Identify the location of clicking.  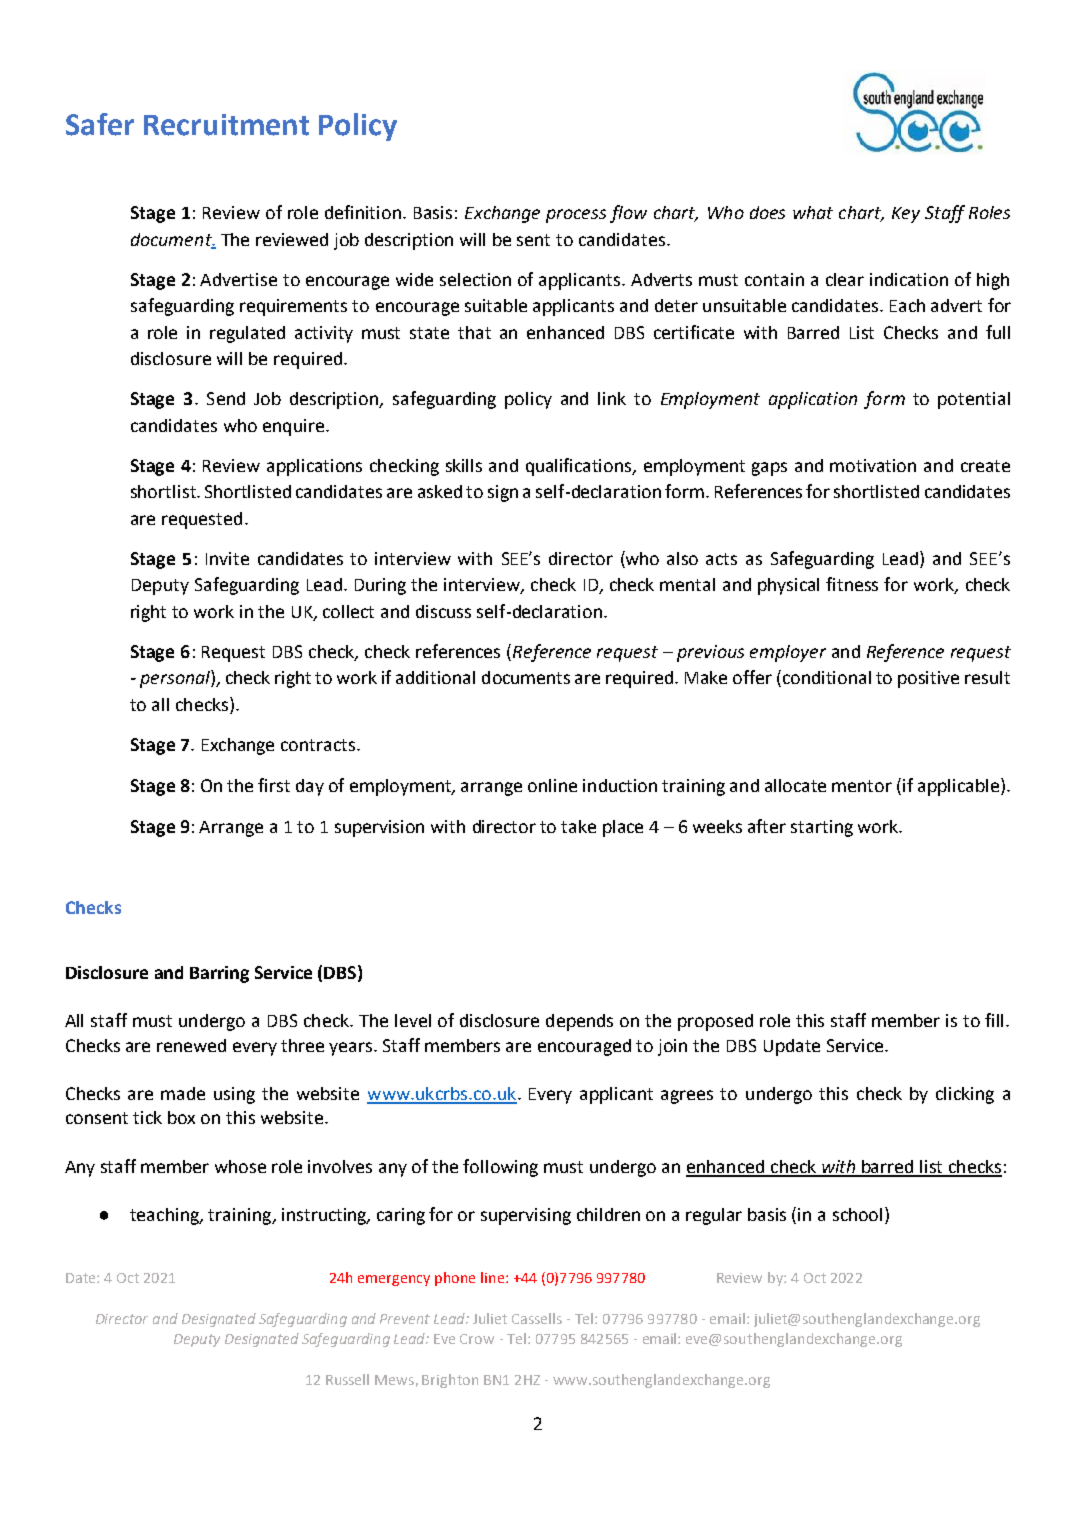
(965, 1095).
